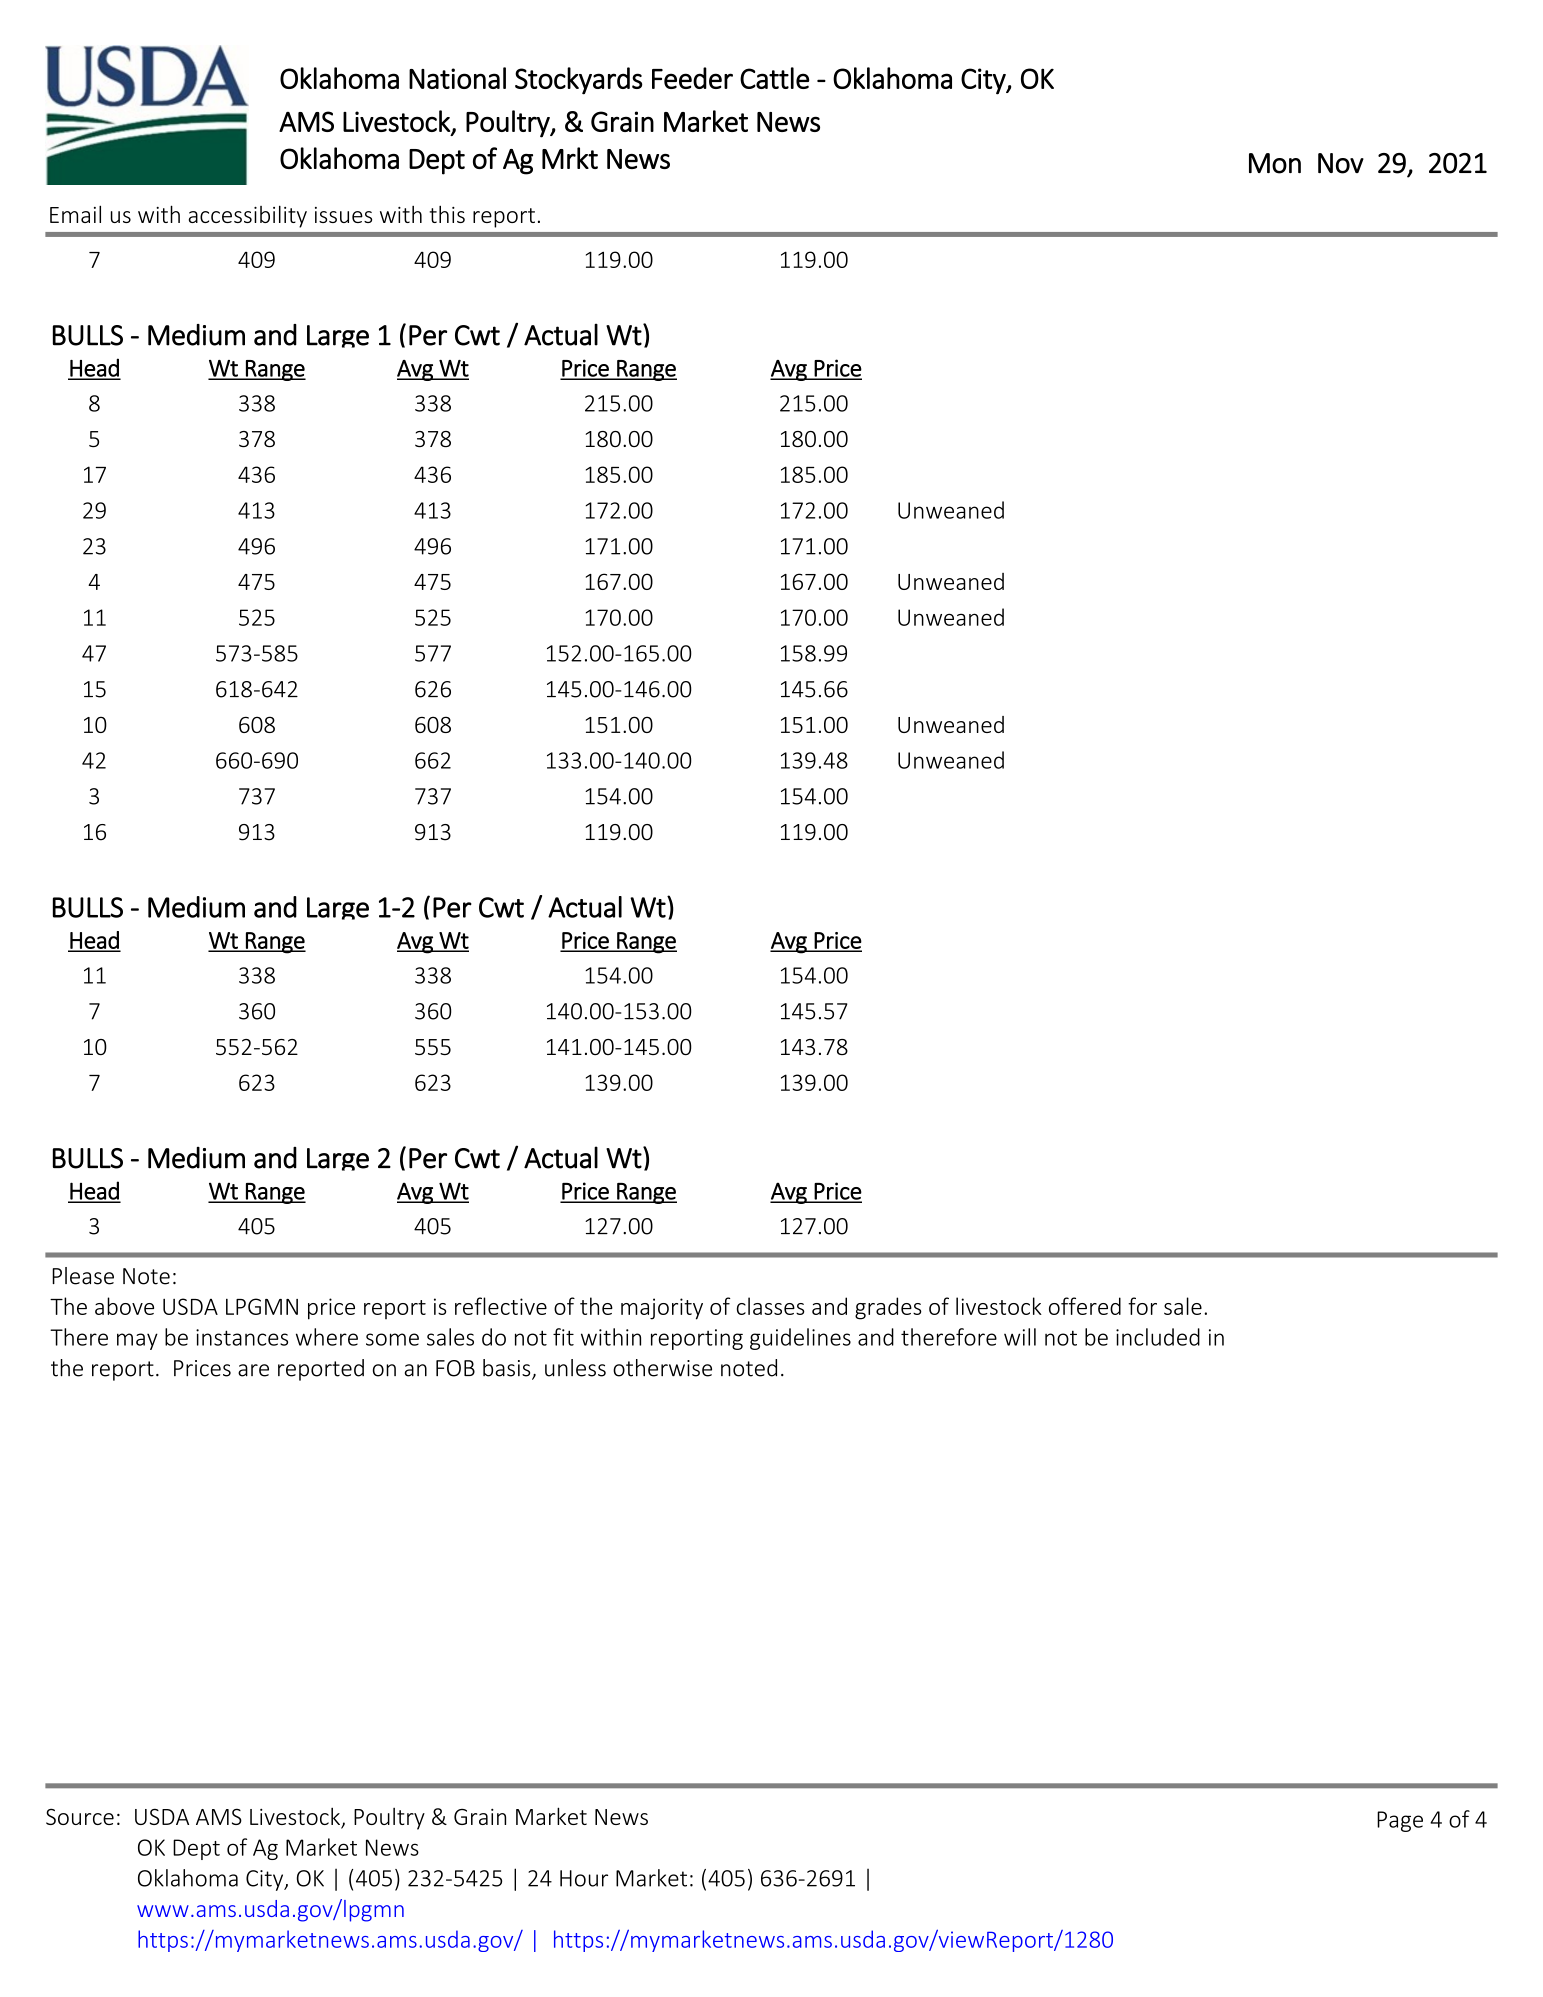 The image size is (1543, 1997). Describe the element at coordinates (771, 1306) in the screenshot. I see `classes` at that location.
